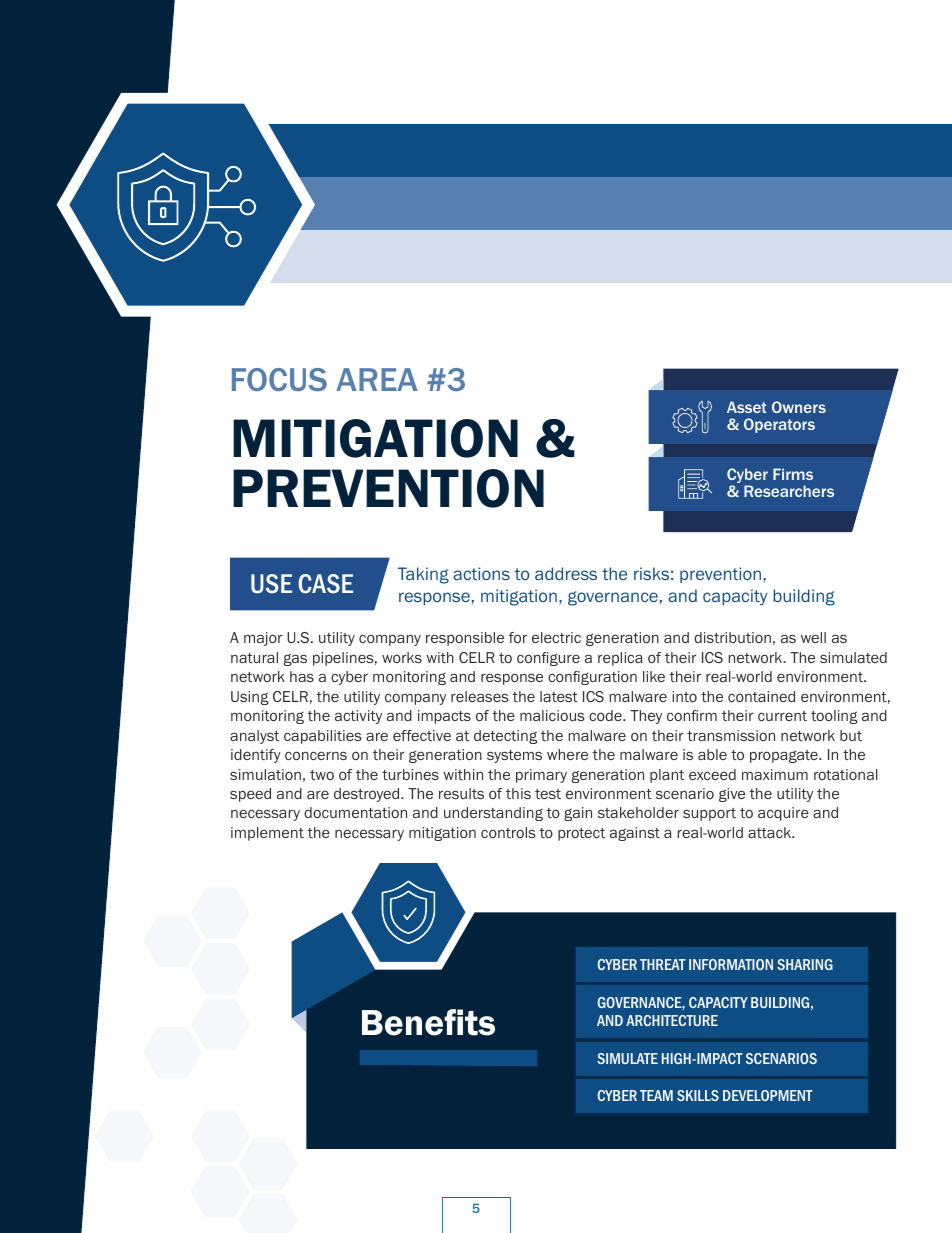  I want to click on well, so click(813, 637).
